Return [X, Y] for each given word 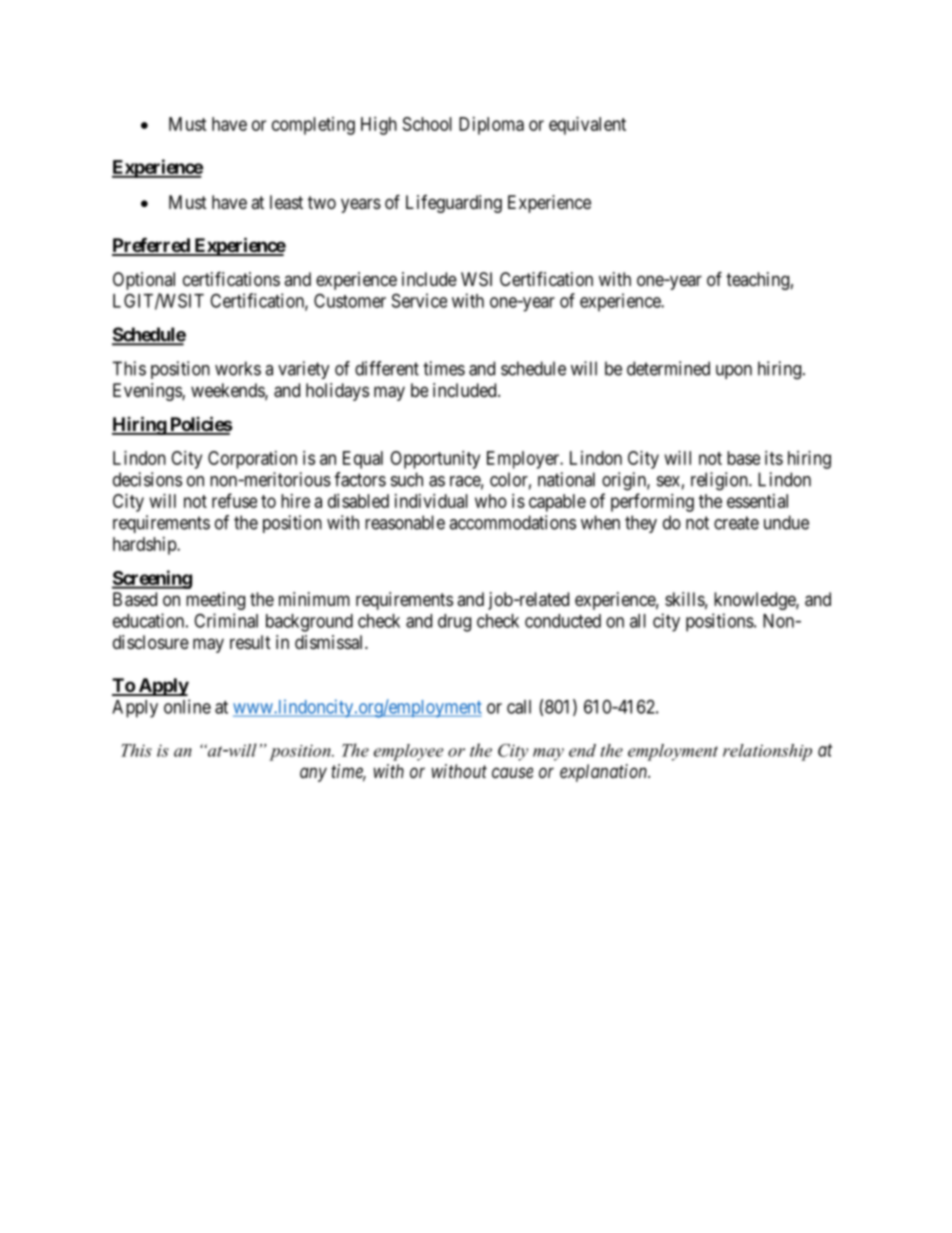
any [313, 774]
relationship [767, 752]
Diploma [491, 126]
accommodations [512, 522]
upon [734, 372]
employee [409, 752]
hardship [145, 546]
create [736, 523]
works [238, 368]
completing [313, 126]
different [387, 368]
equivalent [587, 126]
